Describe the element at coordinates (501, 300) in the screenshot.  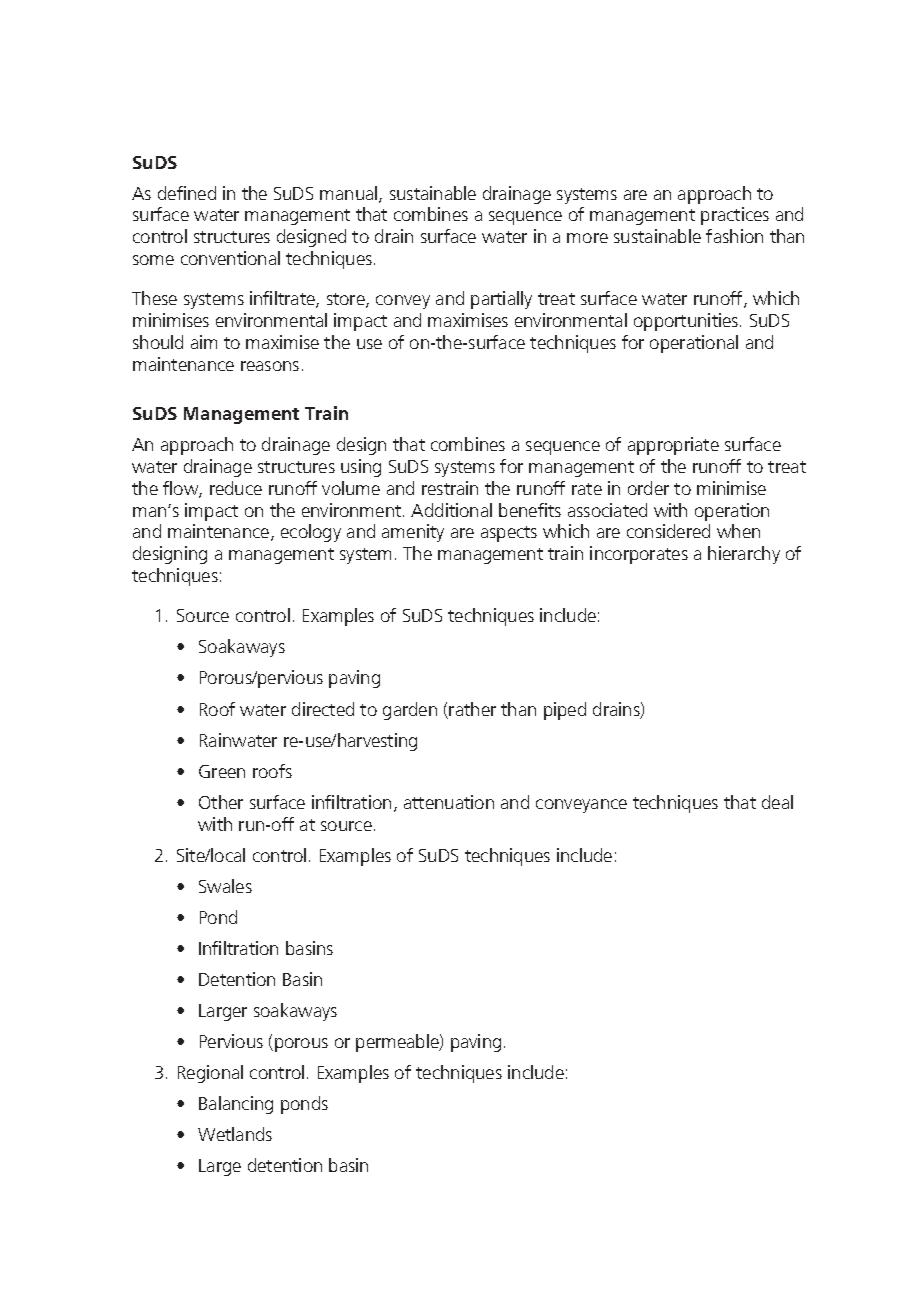
I see `partially` at that location.
